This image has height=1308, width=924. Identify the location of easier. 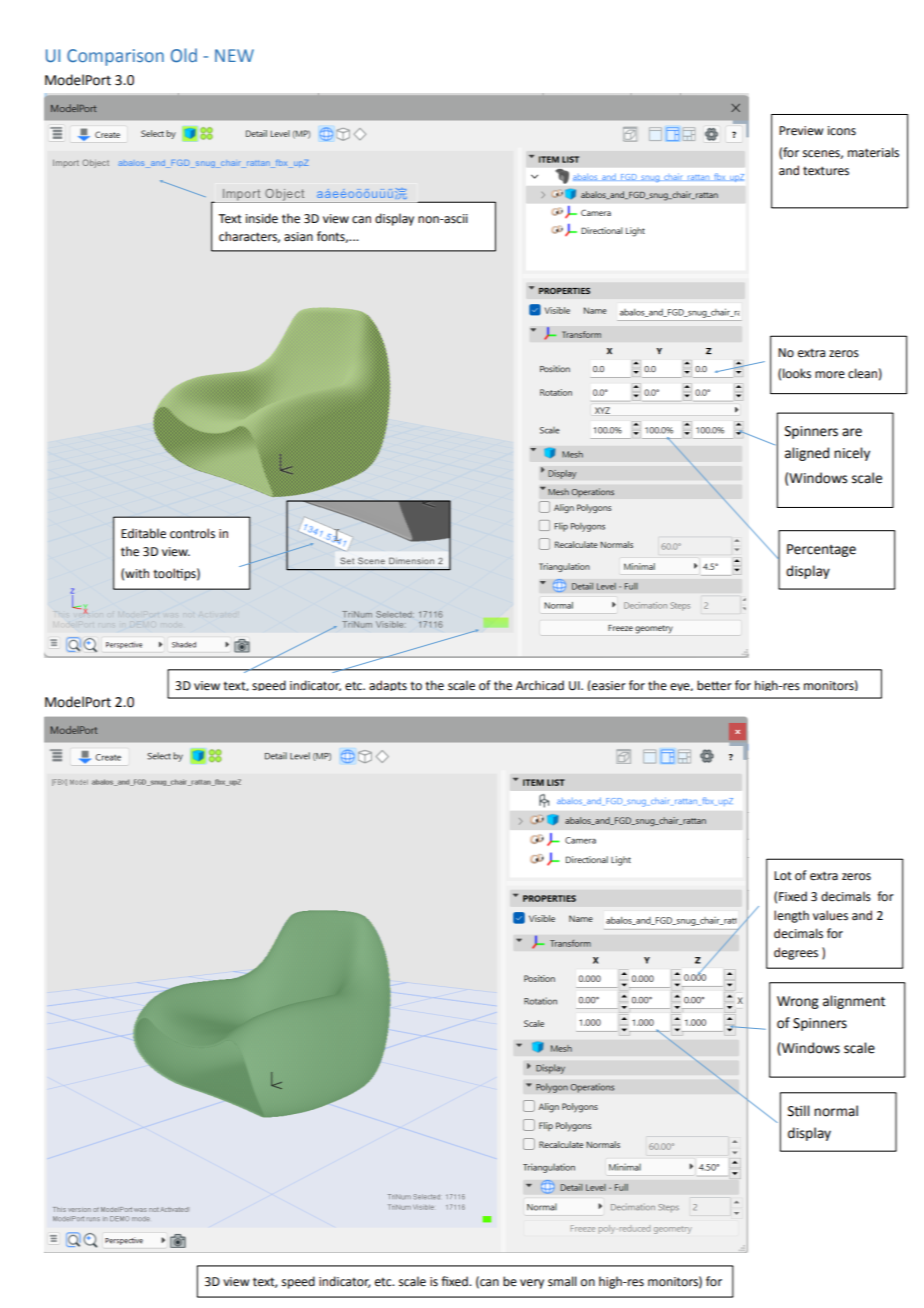
(608, 685).
